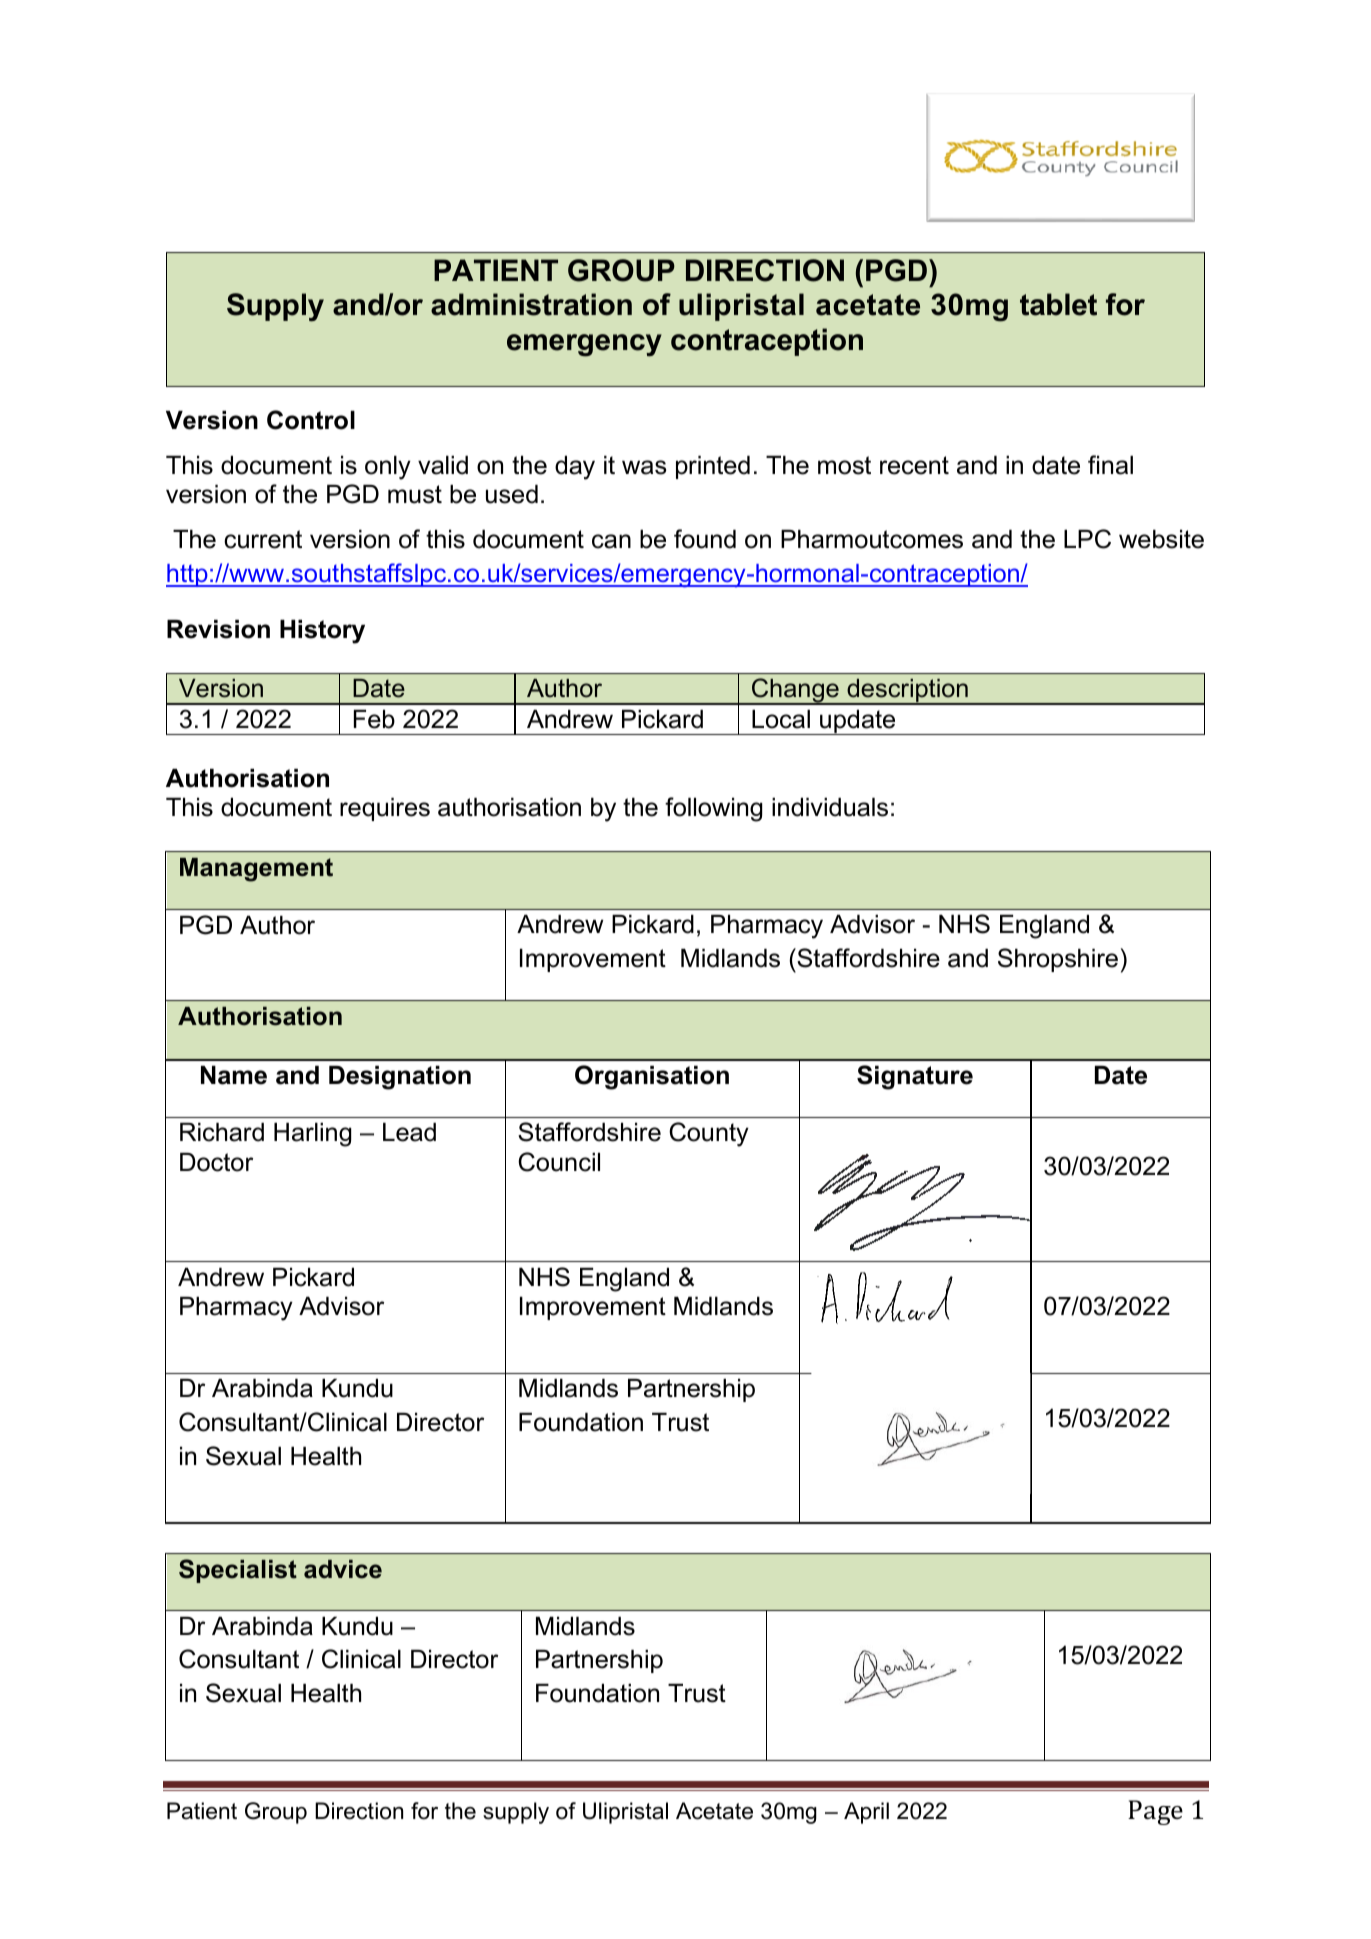 This screenshot has height=1939, width=1371. I want to click on final, so click(1110, 465).
